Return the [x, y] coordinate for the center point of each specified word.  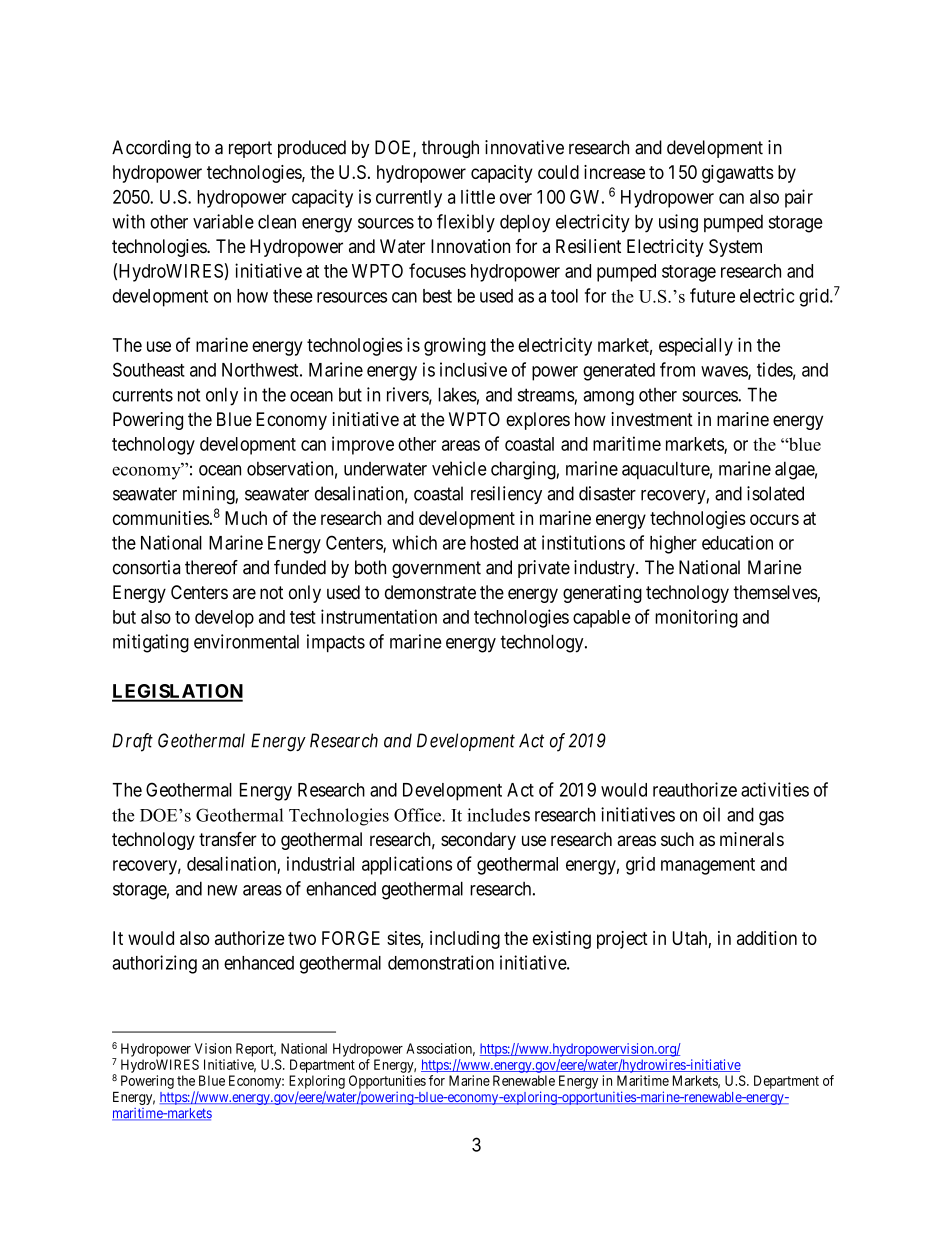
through [450, 149]
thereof [211, 567]
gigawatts [738, 174]
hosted [494, 543]
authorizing [154, 964]
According [151, 149]
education [737, 542]
